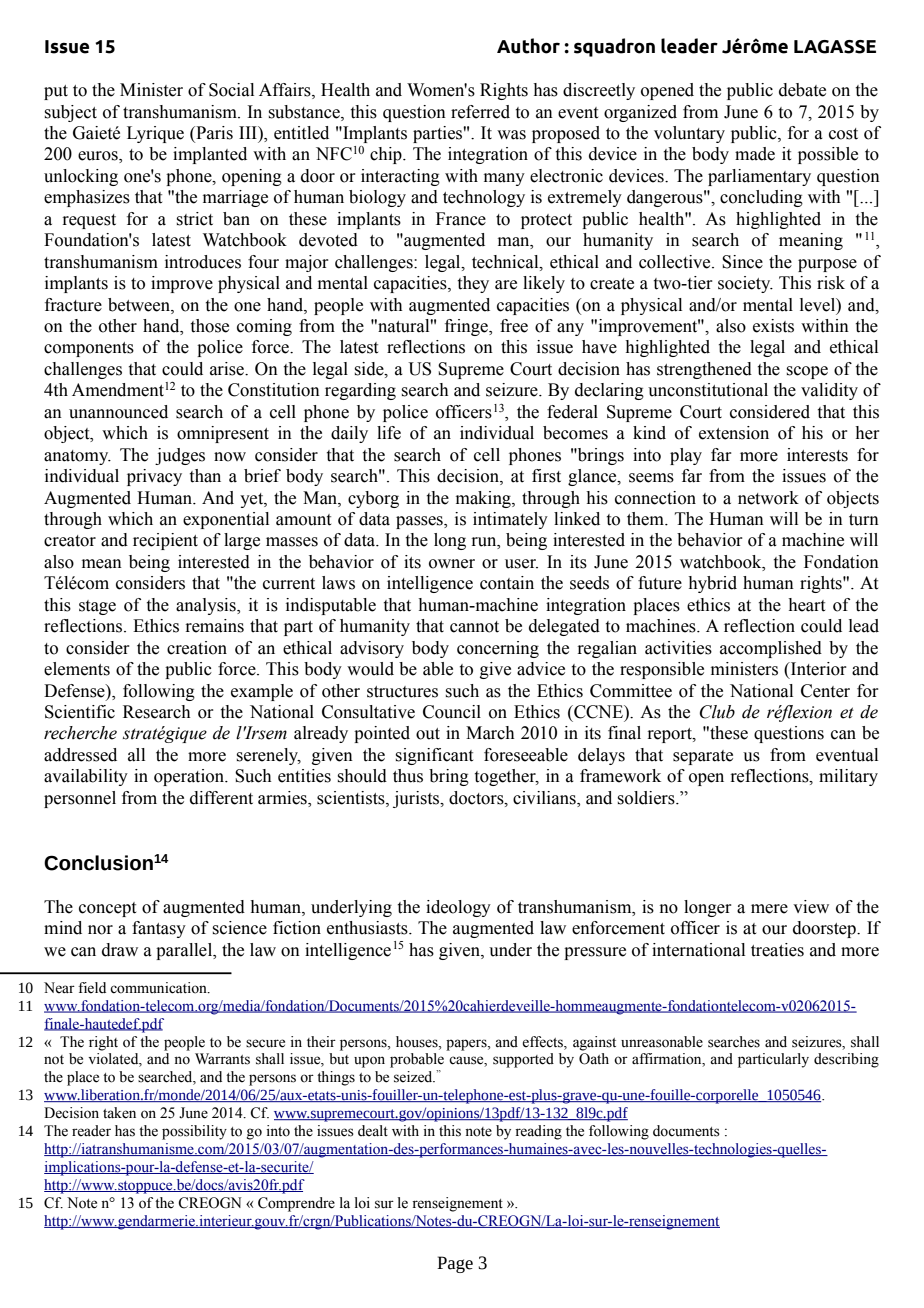  What do you see at coordinates (802, 90) in the screenshot?
I see `debate` at bounding box center [802, 90].
